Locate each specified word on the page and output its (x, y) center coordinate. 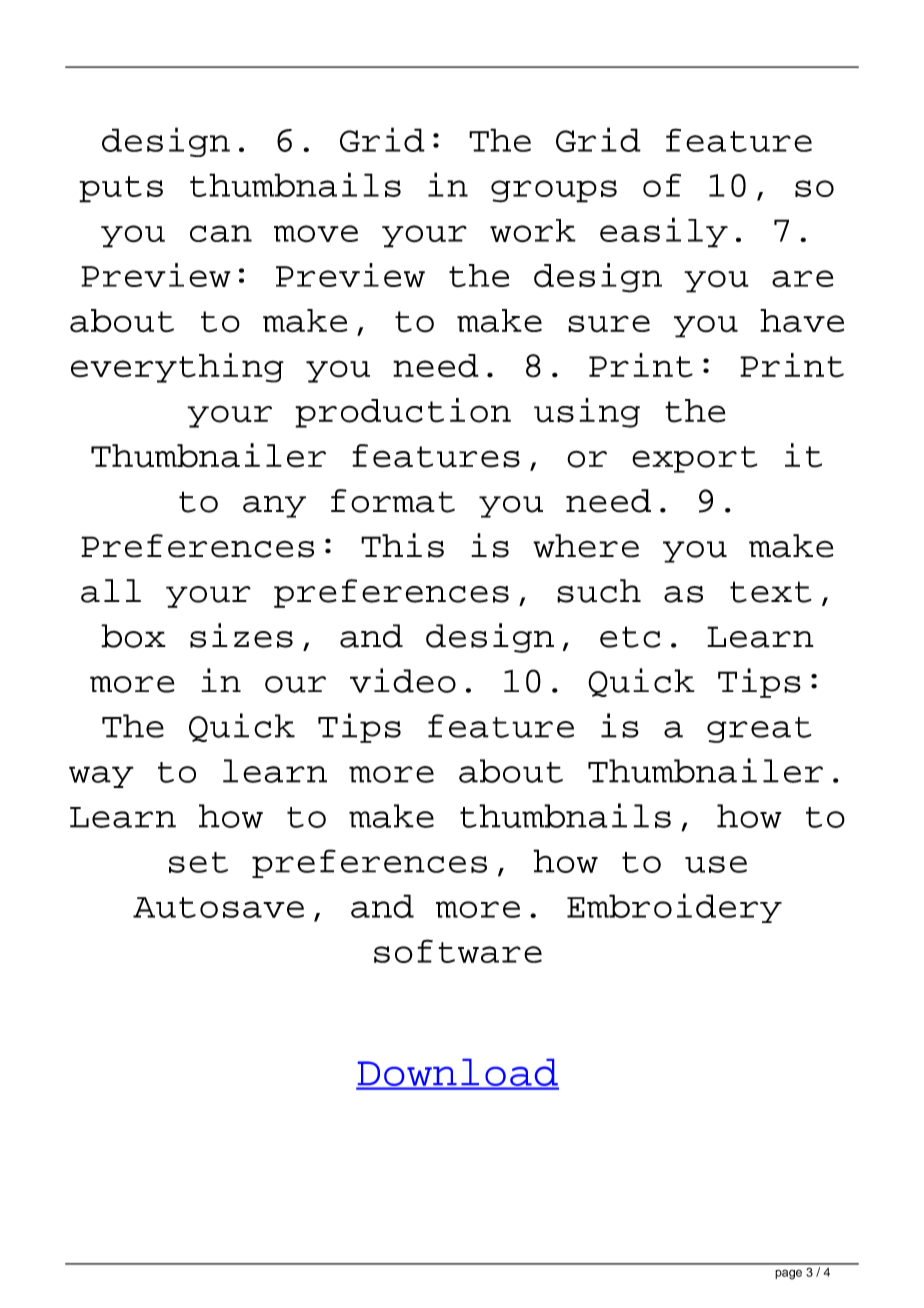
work (533, 231)
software (458, 951)
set (198, 862)
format (393, 501)
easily (664, 232)
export (694, 459)
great (759, 730)
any (274, 507)
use (716, 864)
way (101, 777)
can (221, 233)
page (788, 1274)
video (403, 680)
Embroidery (674, 908)
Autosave (218, 907)
